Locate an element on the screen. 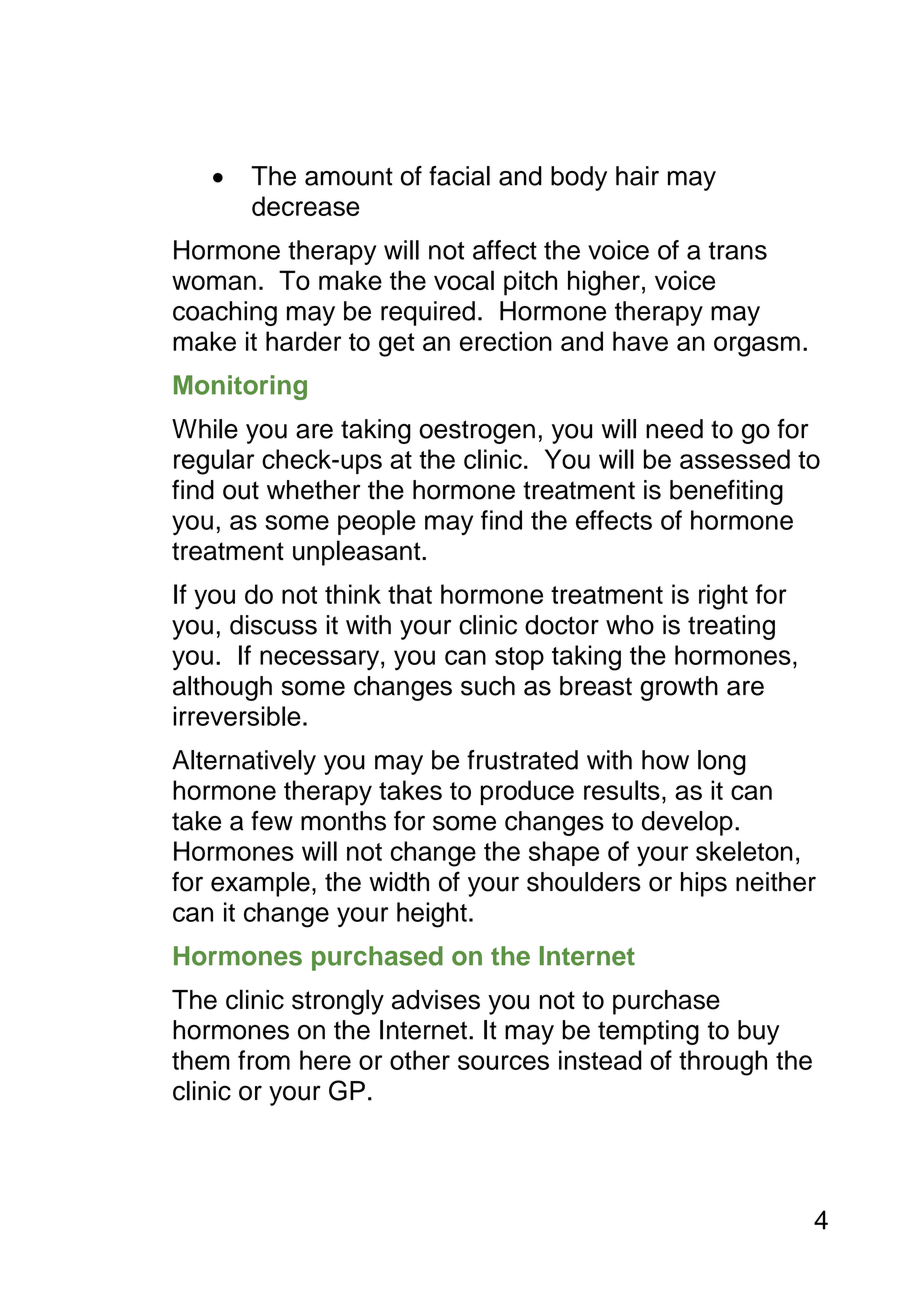 The height and width of the screenshot is (1313, 924). oestrogen is located at coordinates (477, 432).
